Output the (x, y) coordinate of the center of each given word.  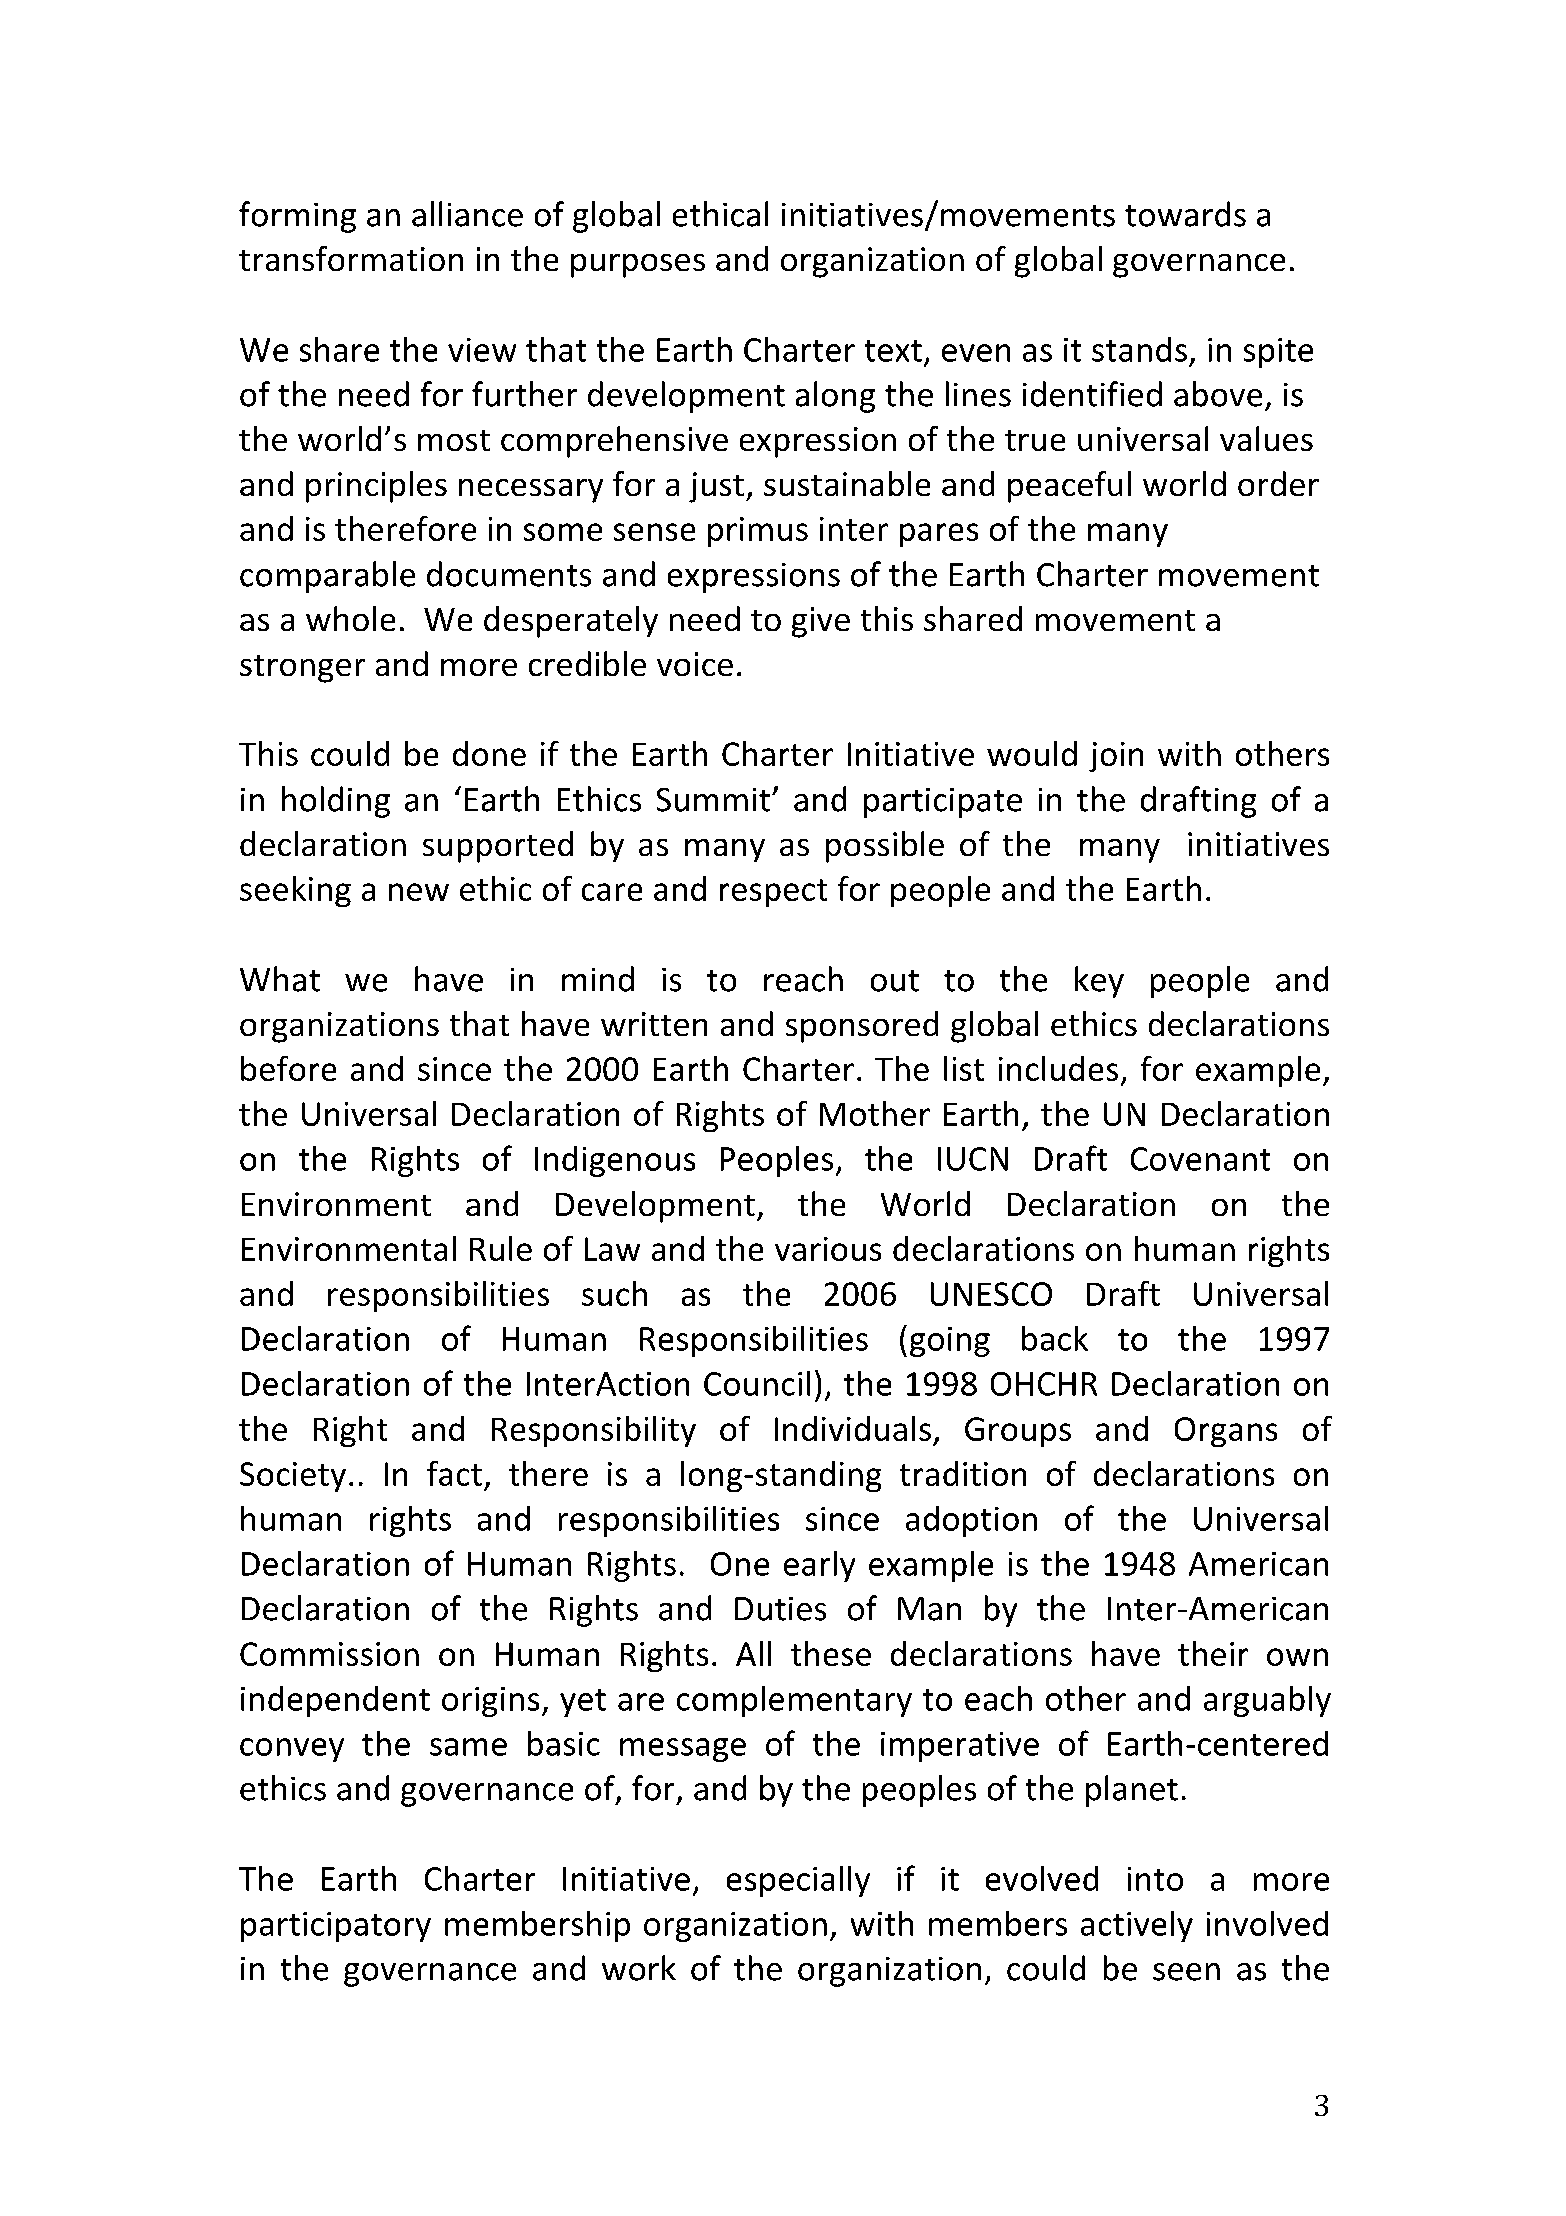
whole (350, 618)
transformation (351, 258)
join (1116, 757)
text (893, 351)
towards (1185, 214)
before (288, 1068)
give (821, 622)
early (819, 1566)
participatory (336, 1927)
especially (798, 1881)
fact (454, 1473)
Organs (1226, 1432)
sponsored (862, 1027)
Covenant (1200, 1159)
